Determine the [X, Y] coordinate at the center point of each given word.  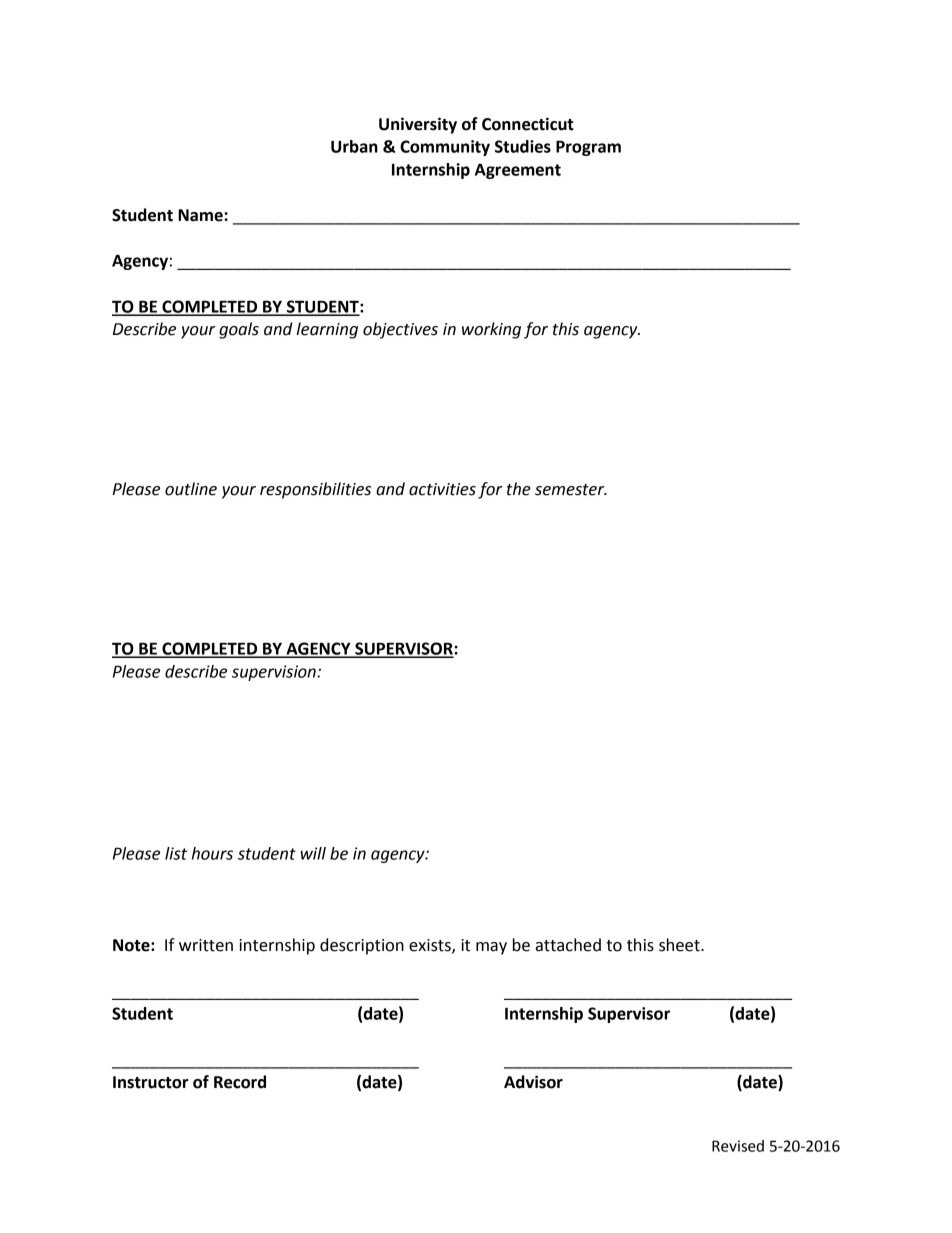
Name [201, 215]
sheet [680, 945]
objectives [400, 330]
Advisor [533, 1082]
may [491, 948]
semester [571, 490]
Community [445, 148]
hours [212, 853]
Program [588, 148]
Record [240, 1082]
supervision [275, 673]
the [519, 489]
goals [239, 330]
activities [442, 489]
